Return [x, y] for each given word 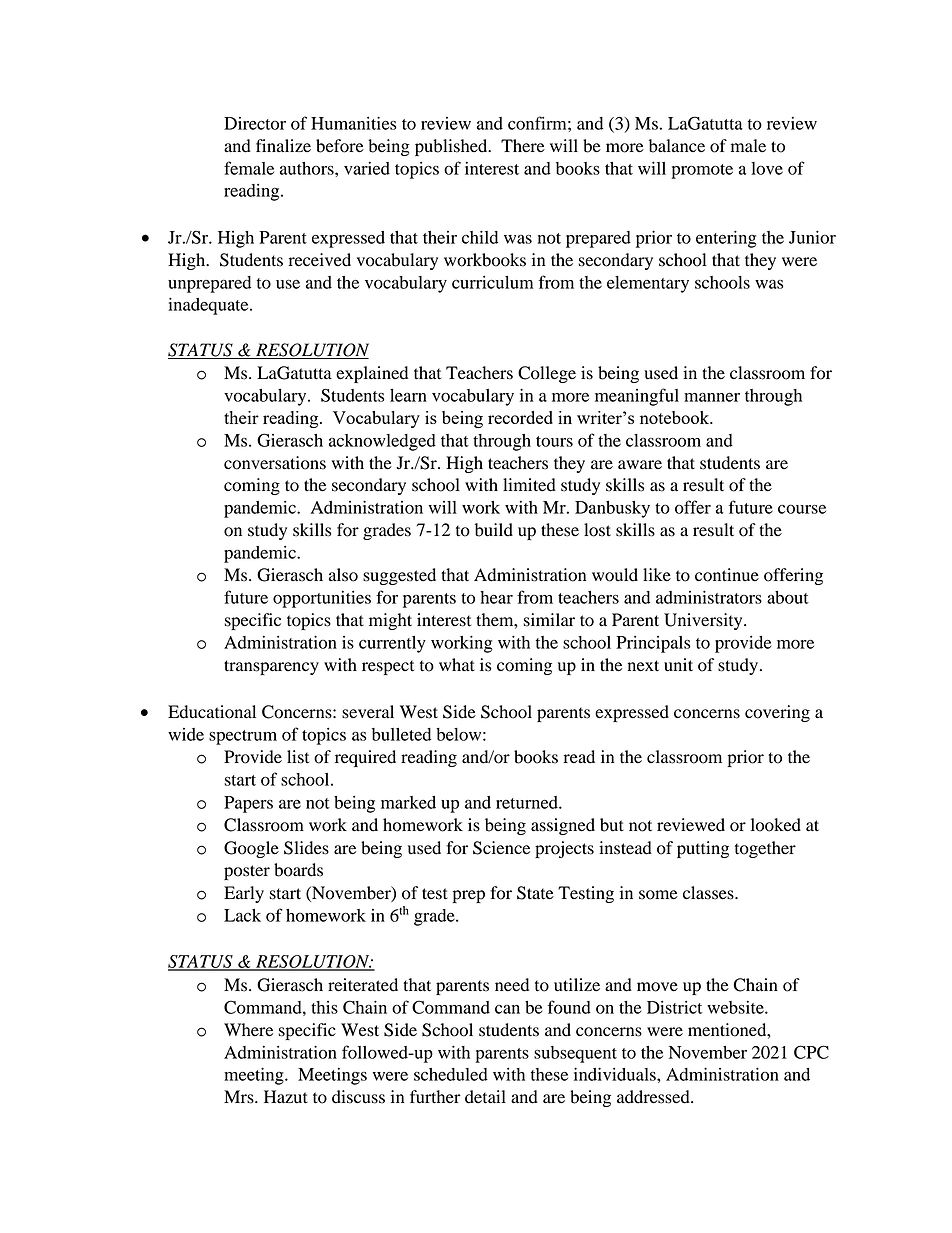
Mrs [240, 1097]
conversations [275, 463]
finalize [283, 145]
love [767, 168]
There [523, 146]
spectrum [243, 737]
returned [528, 802]
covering [777, 713]
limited [529, 485]
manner [712, 397]
